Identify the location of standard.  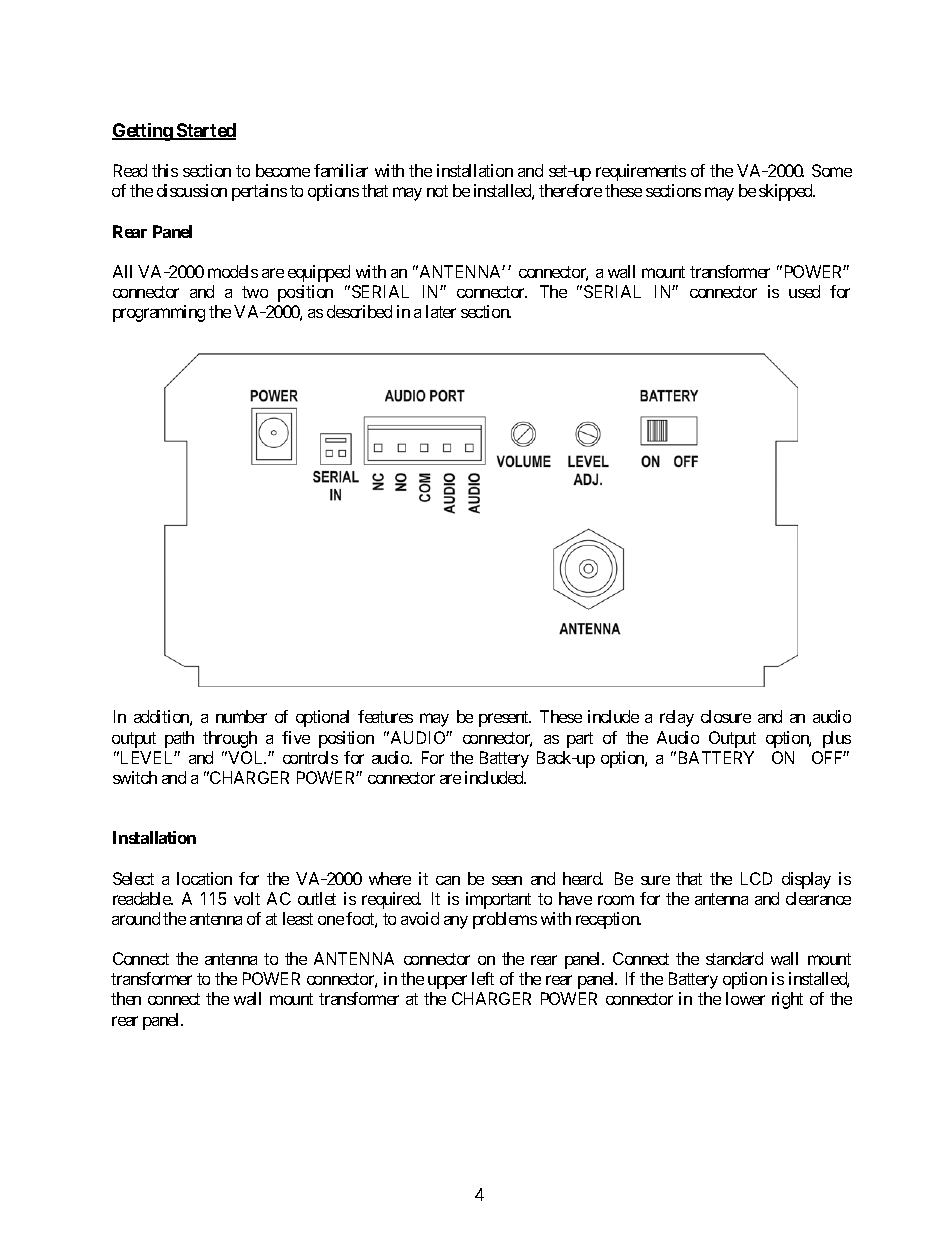
(734, 958).
